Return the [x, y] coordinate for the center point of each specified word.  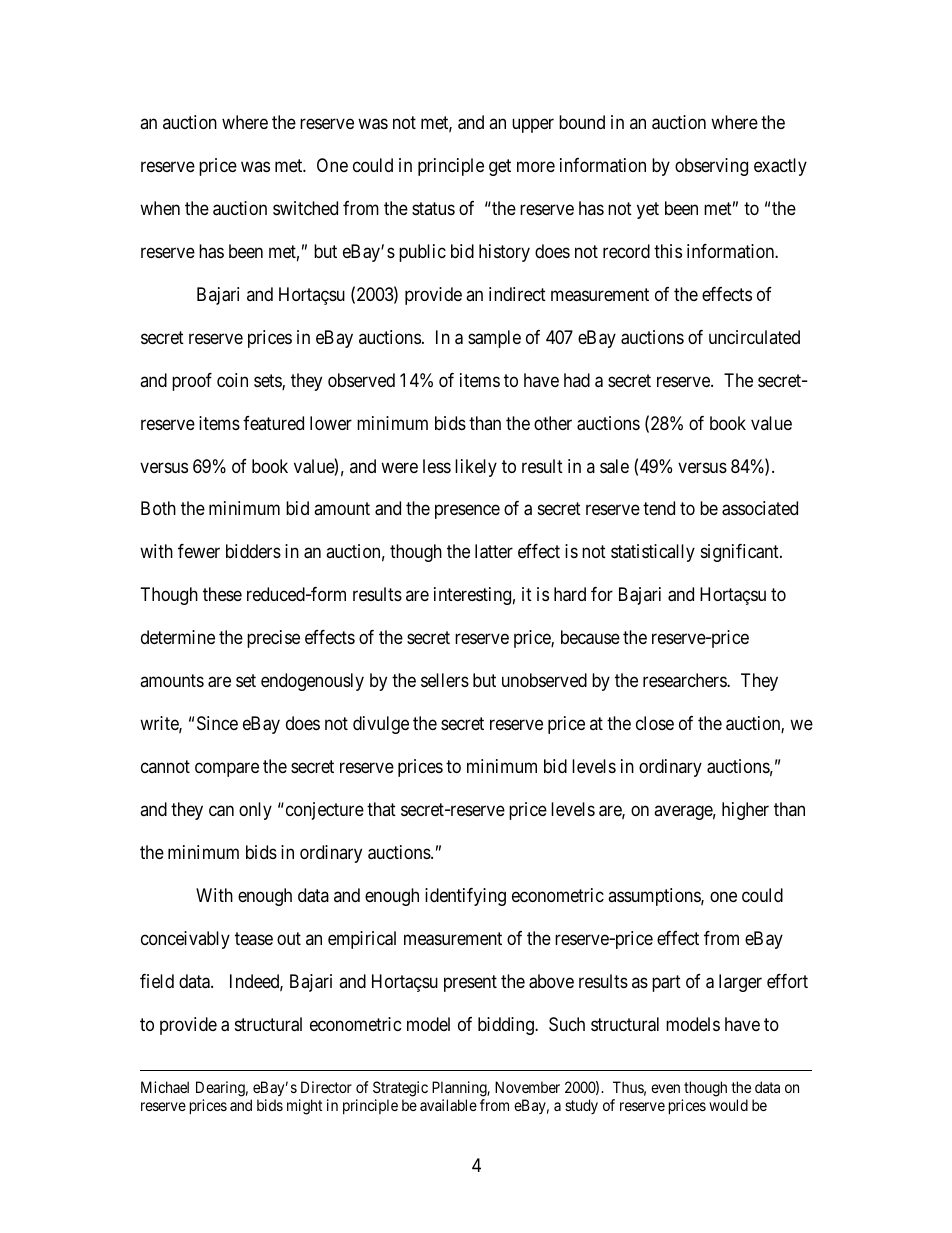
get [500, 167]
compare [227, 770]
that [381, 809]
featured [273, 423]
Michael [165, 1087]
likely [476, 468]
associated [760, 508]
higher [745, 811]
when [160, 208]
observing [711, 167]
